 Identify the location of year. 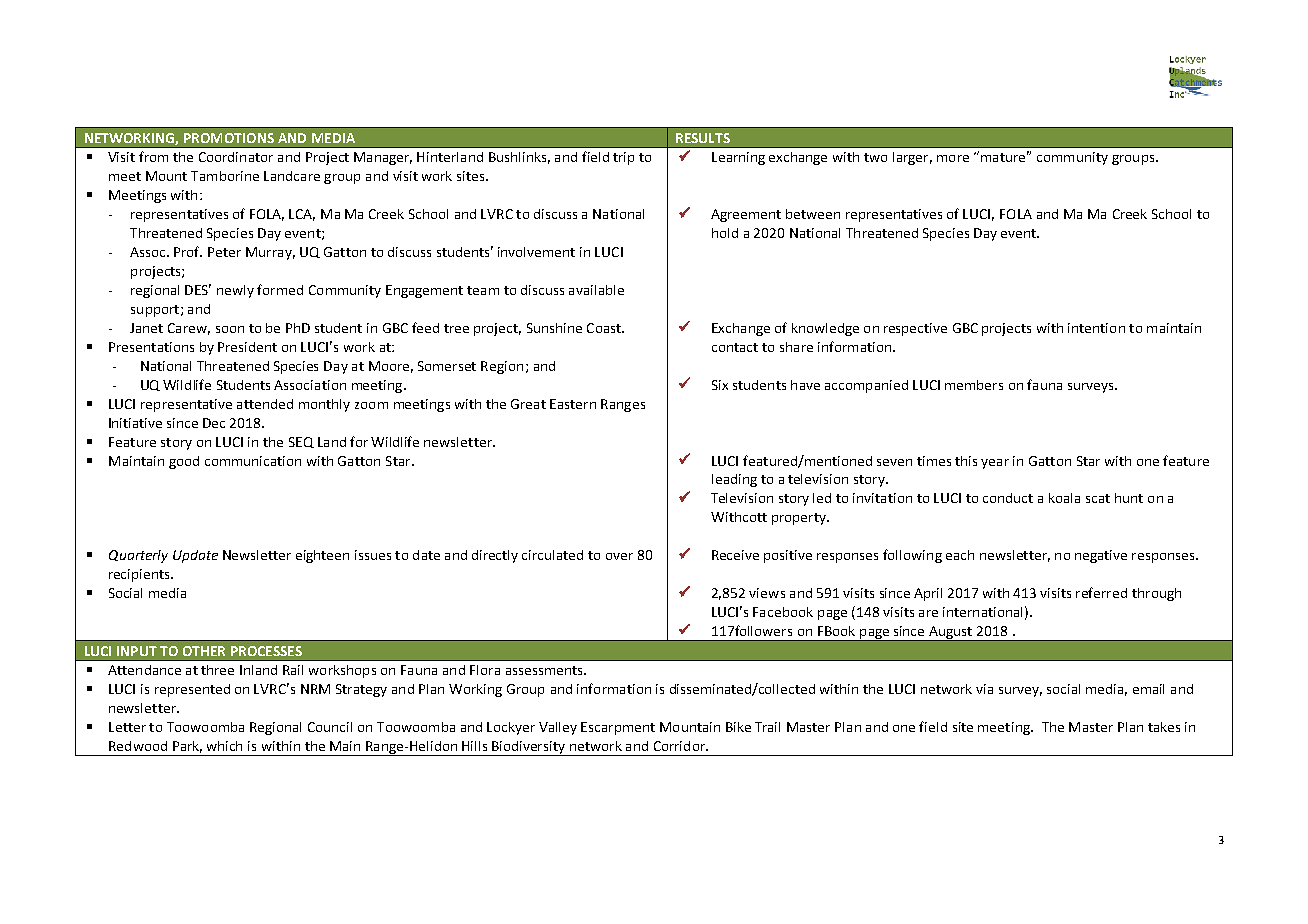
(995, 464).
